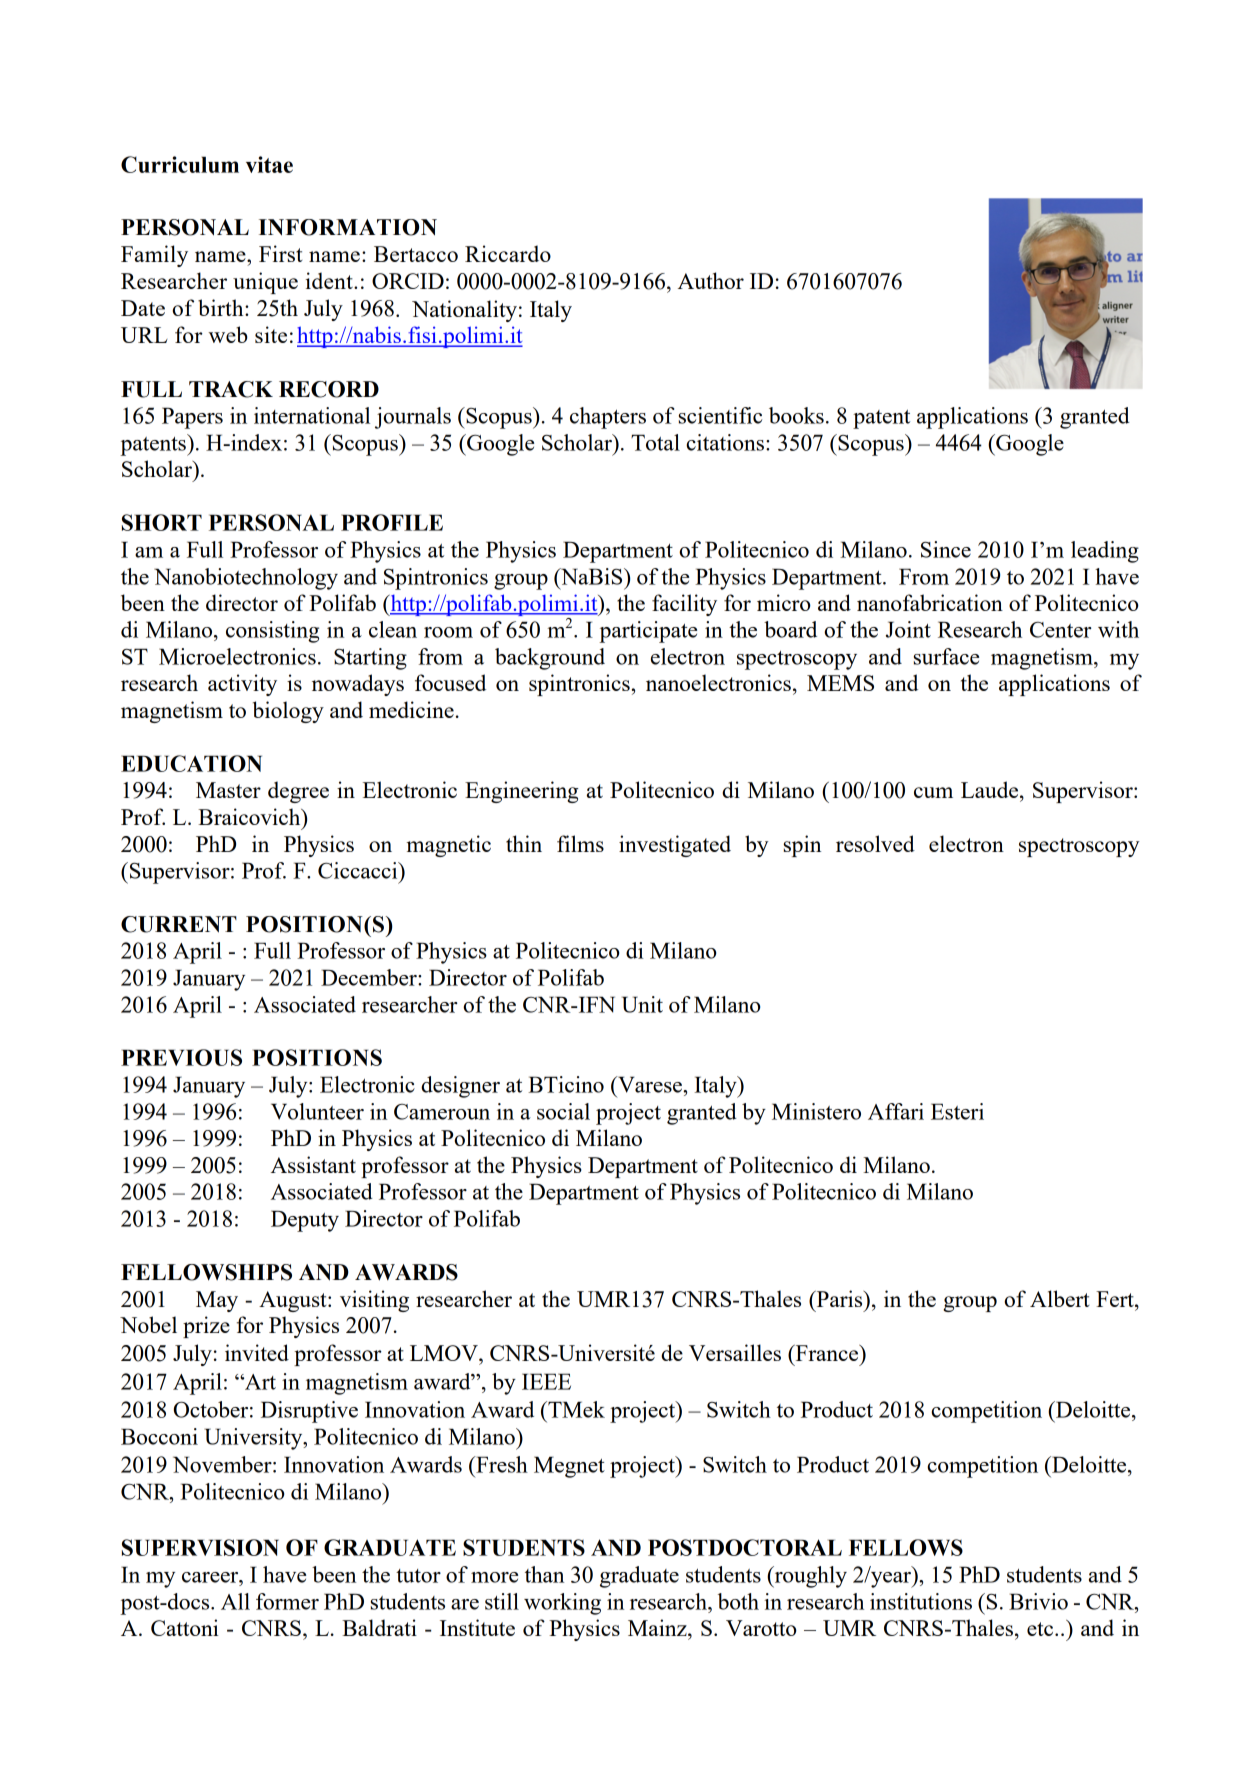  Describe the element at coordinates (991, 789) in the screenshot. I see `Laude` at that location.
